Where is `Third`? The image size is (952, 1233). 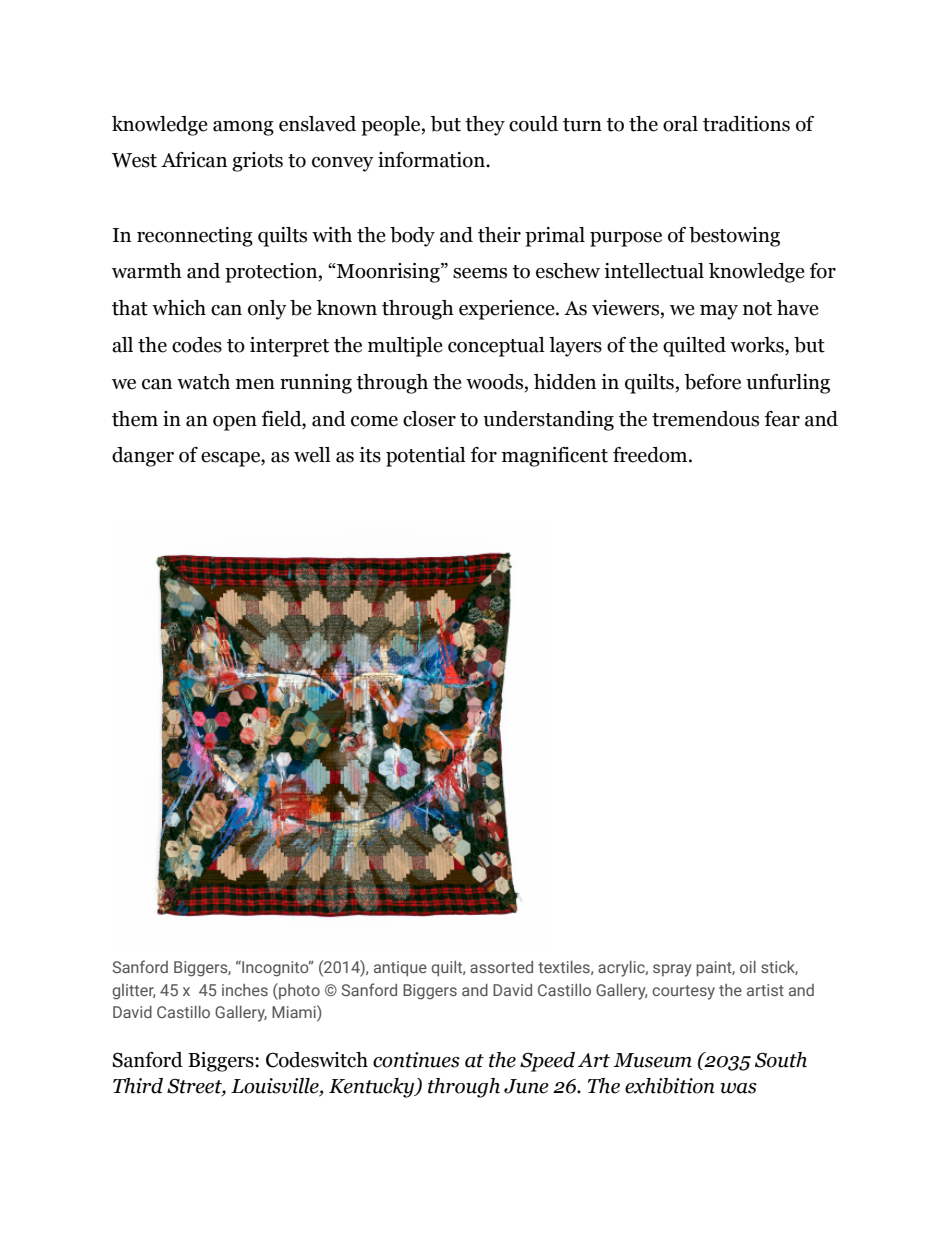 Third is located at coordinates (138, 1086).
